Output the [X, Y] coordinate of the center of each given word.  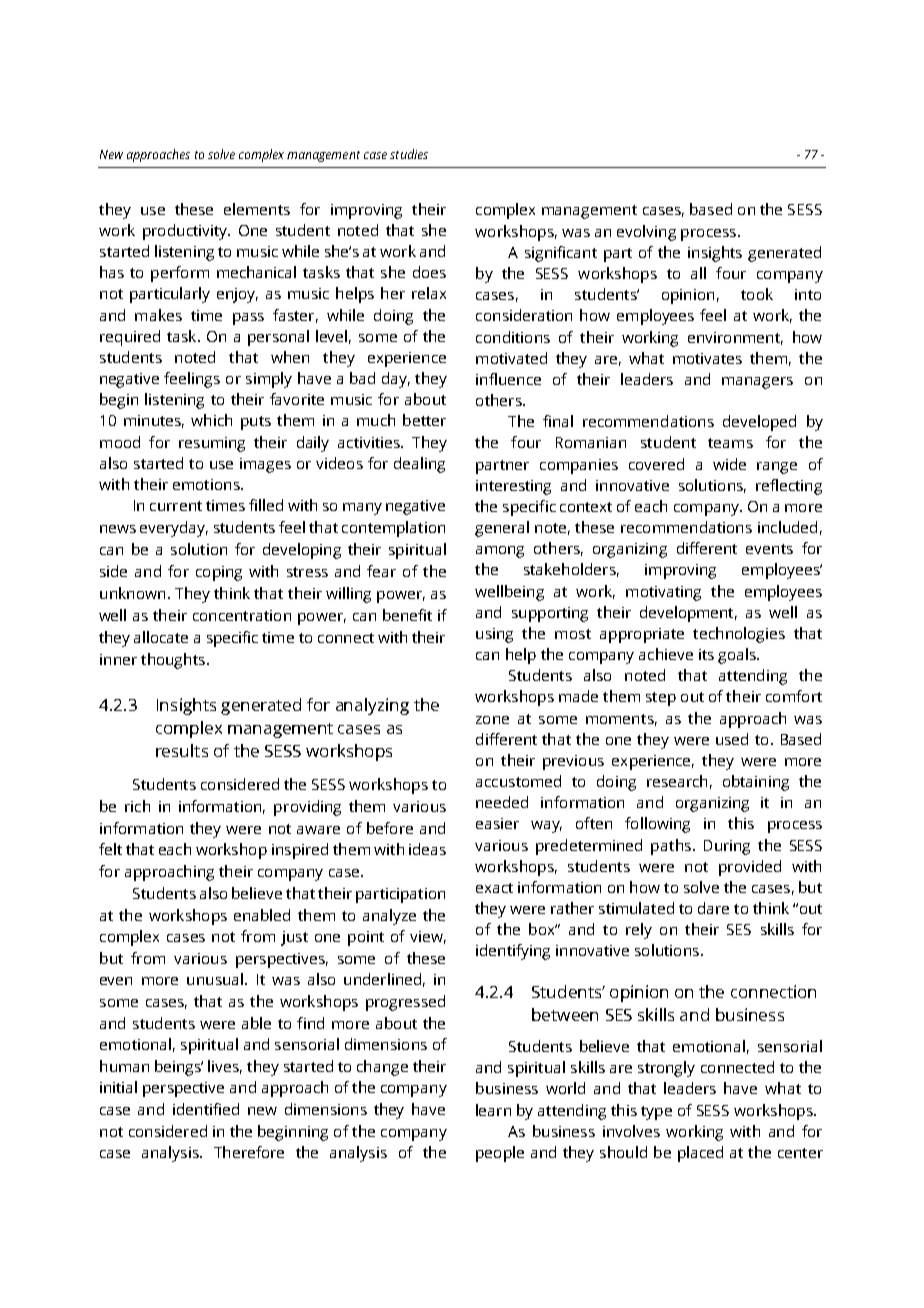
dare [713, 908]
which [211, 420]
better [424, 420]
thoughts [173, 661]
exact [494, 888]
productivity [186, 232]
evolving [646, 233]
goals [738, 656]
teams [730, 443]
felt [110, 849]
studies [409, 154]
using [494, 635]
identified [206, 1109]
